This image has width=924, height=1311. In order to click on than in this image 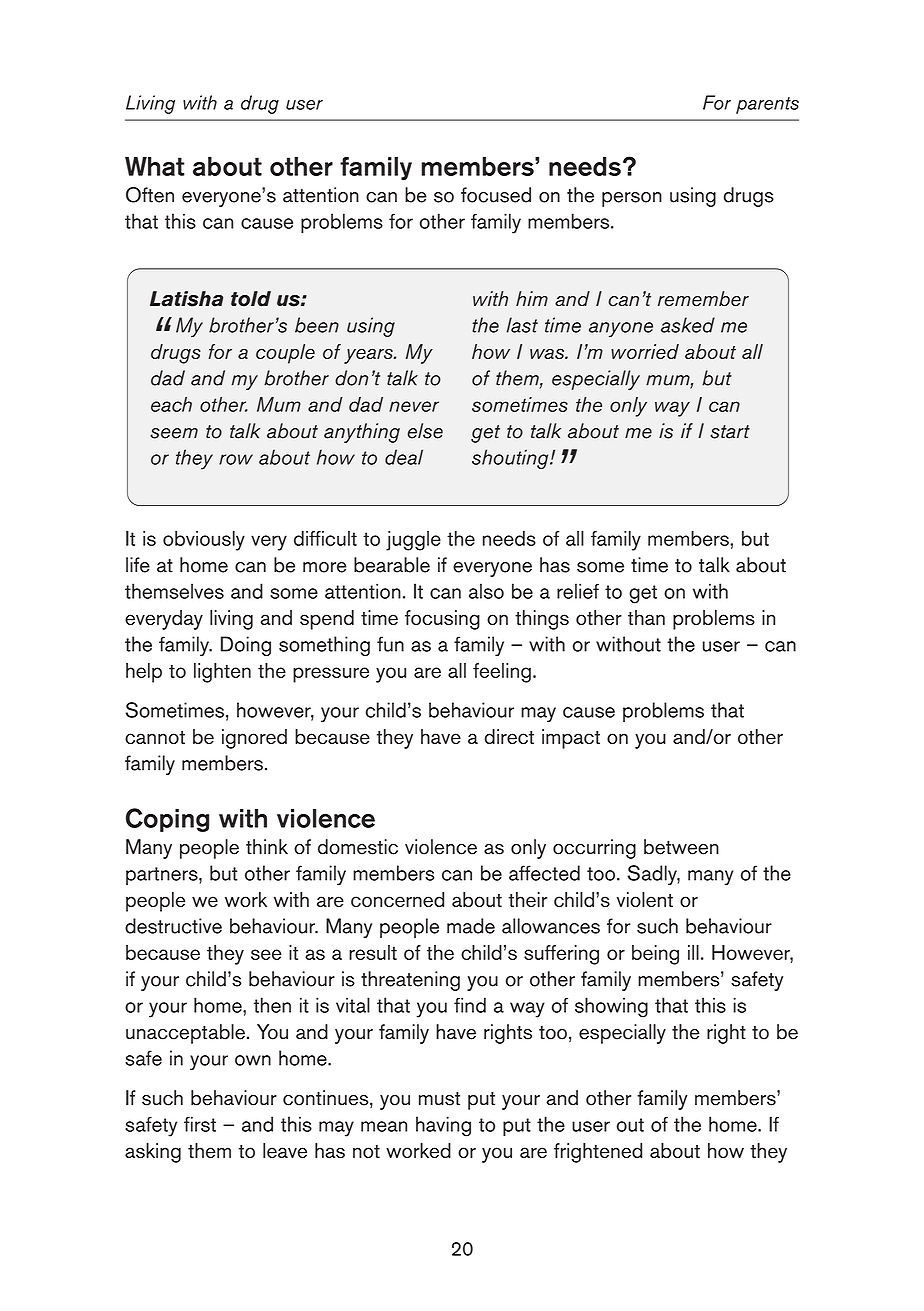, I will do `click(646, 617)`.
